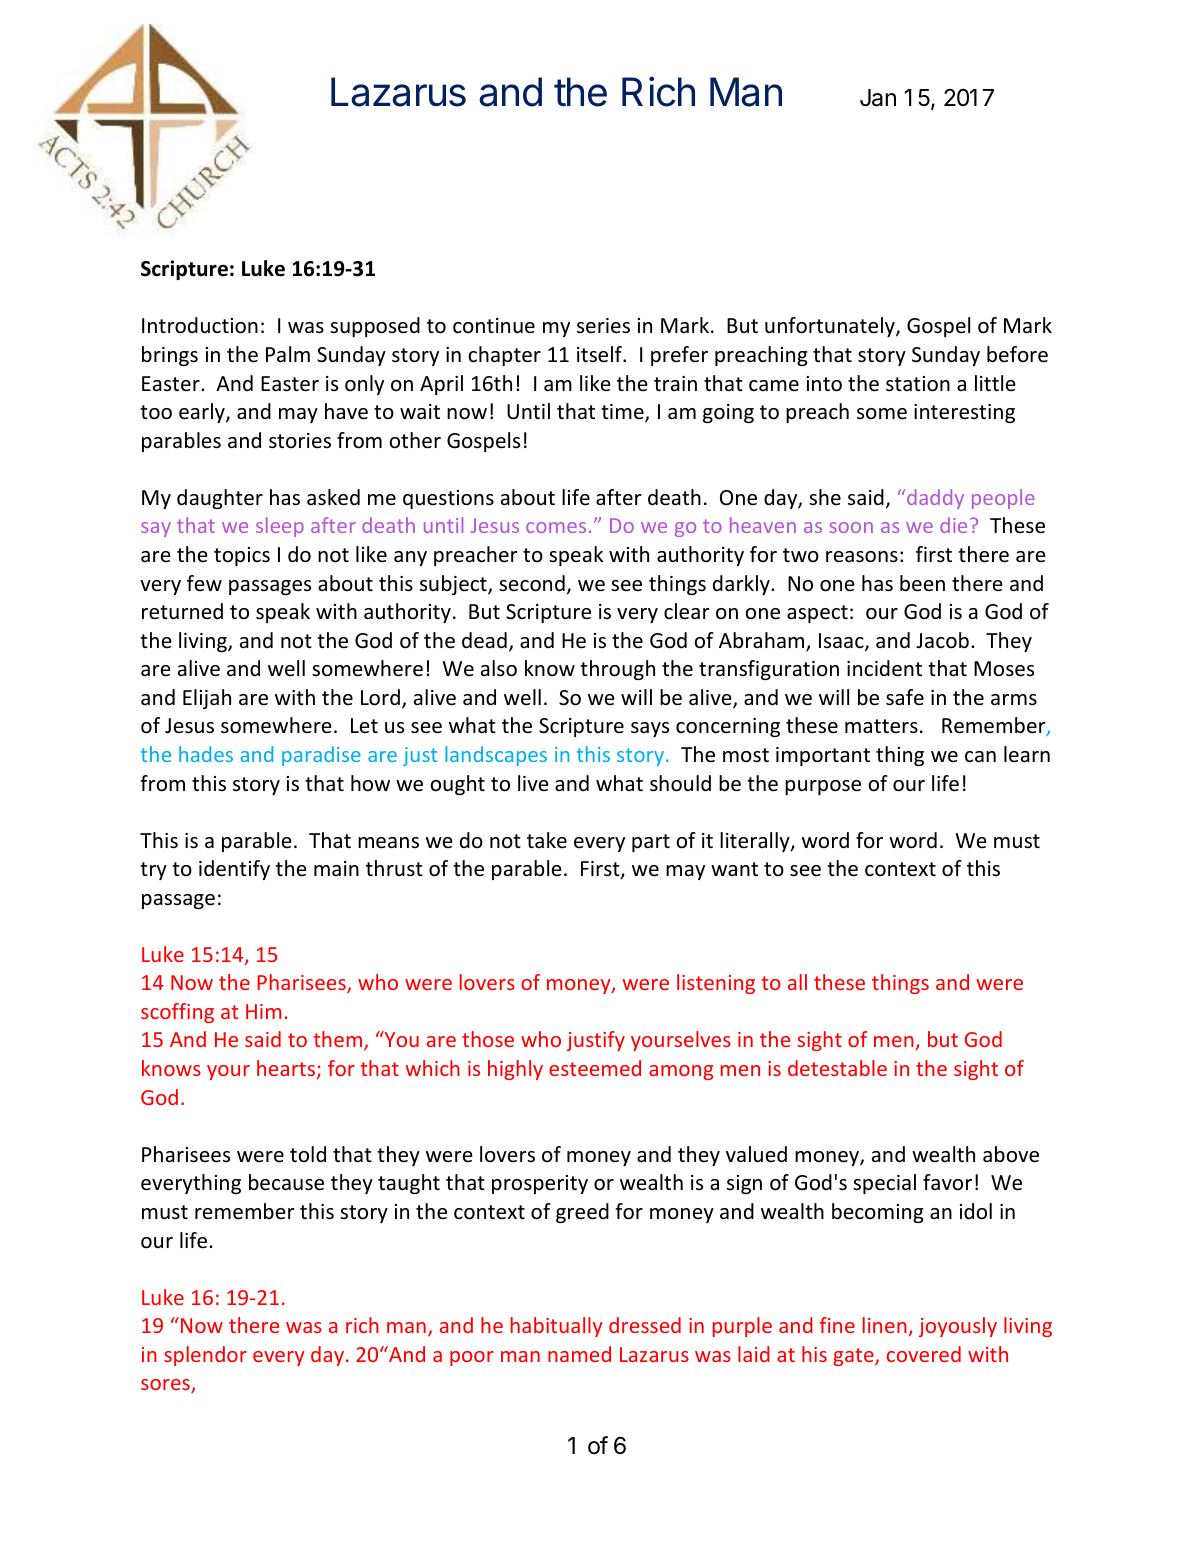 The height and width of the screenshot is (1544, 1193). Describe the element at coordinates (595, 1068) in the screenshot. I see `esteemed` at that location.
